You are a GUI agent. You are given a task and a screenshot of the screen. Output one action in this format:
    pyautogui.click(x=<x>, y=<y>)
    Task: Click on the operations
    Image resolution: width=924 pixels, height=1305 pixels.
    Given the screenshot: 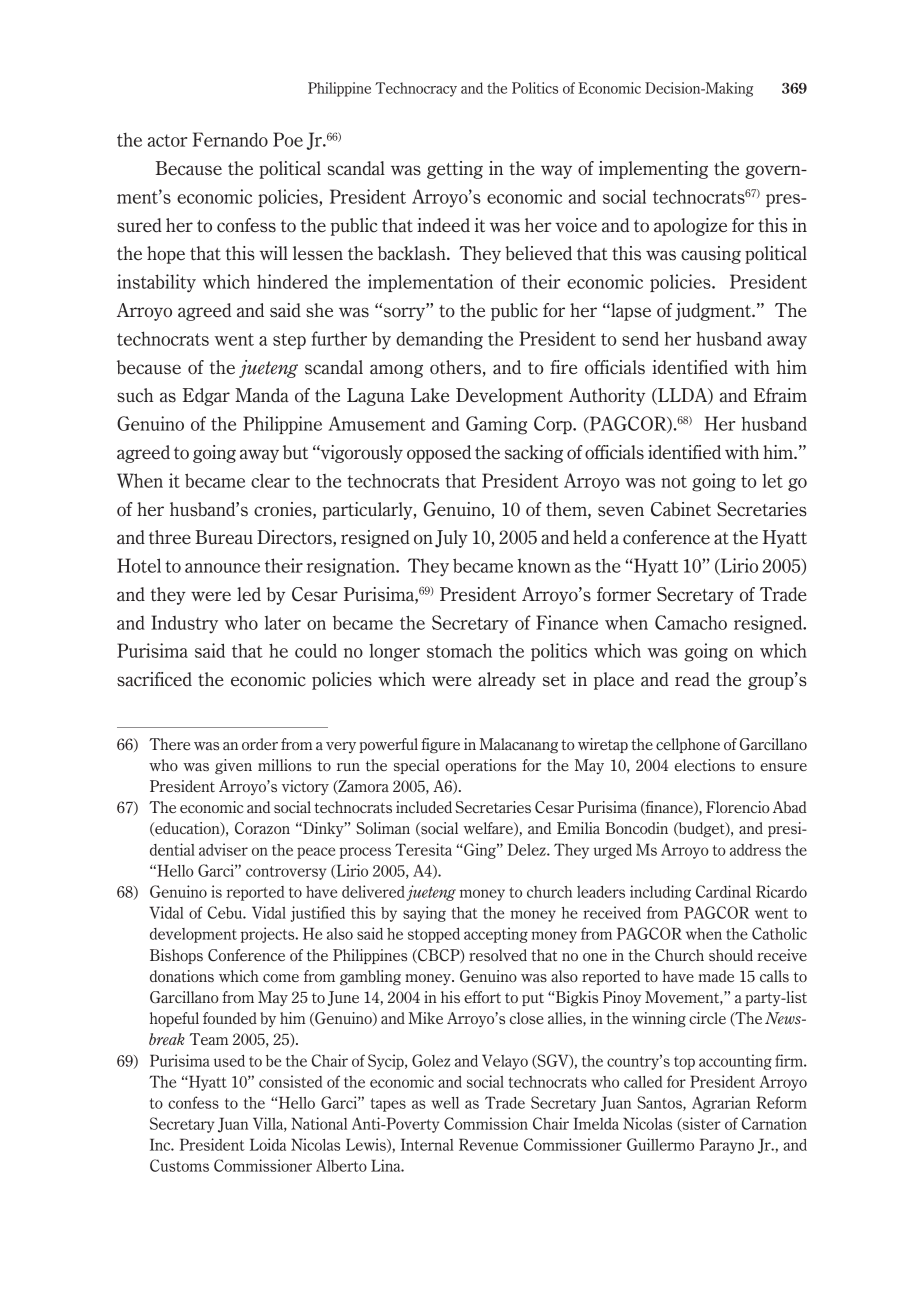 What is the action you would take?
    pyautogui.click(x=480, y=766)
